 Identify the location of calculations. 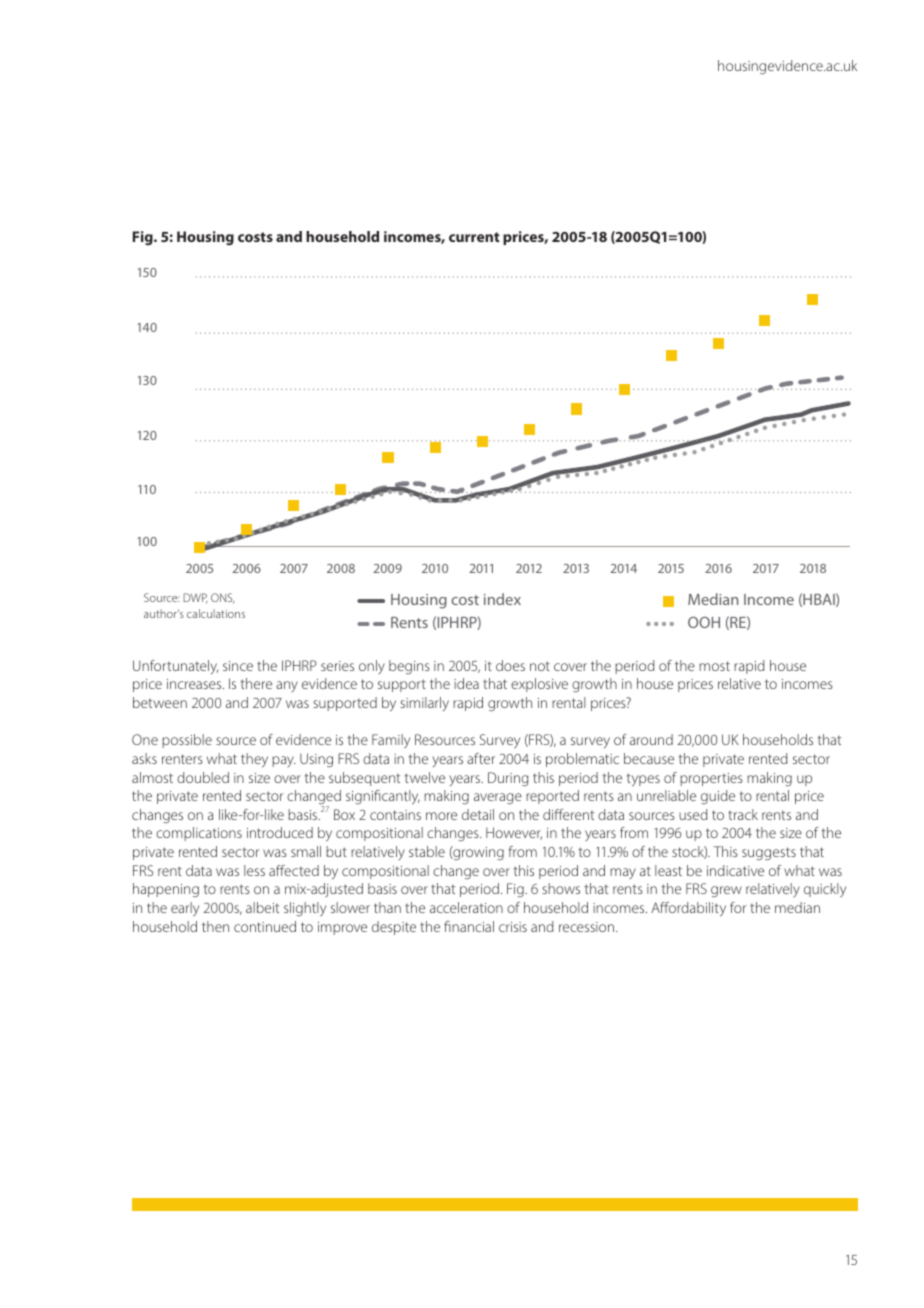
(216, 613).
